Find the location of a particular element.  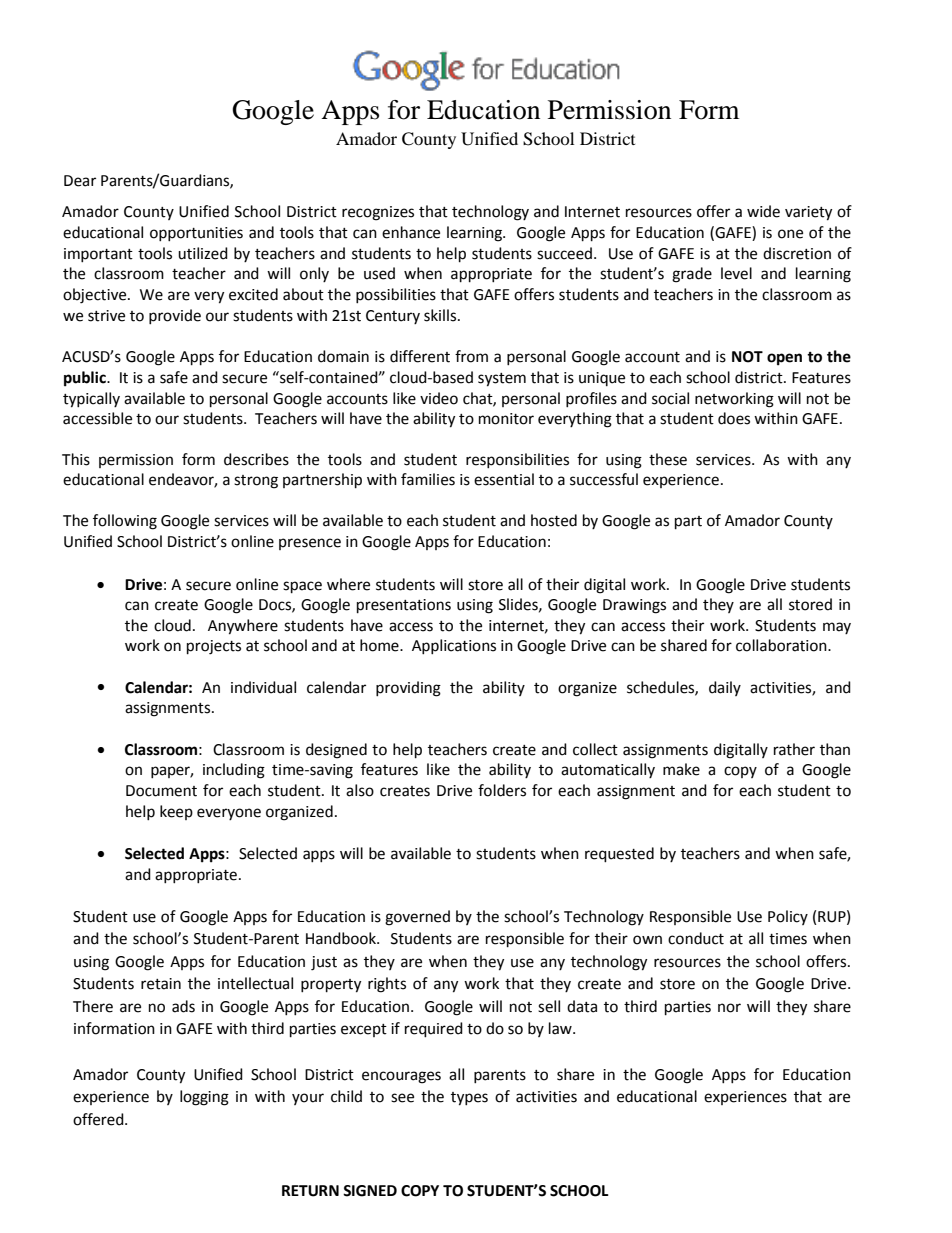

enhance is located at coordinates (411, 232).
